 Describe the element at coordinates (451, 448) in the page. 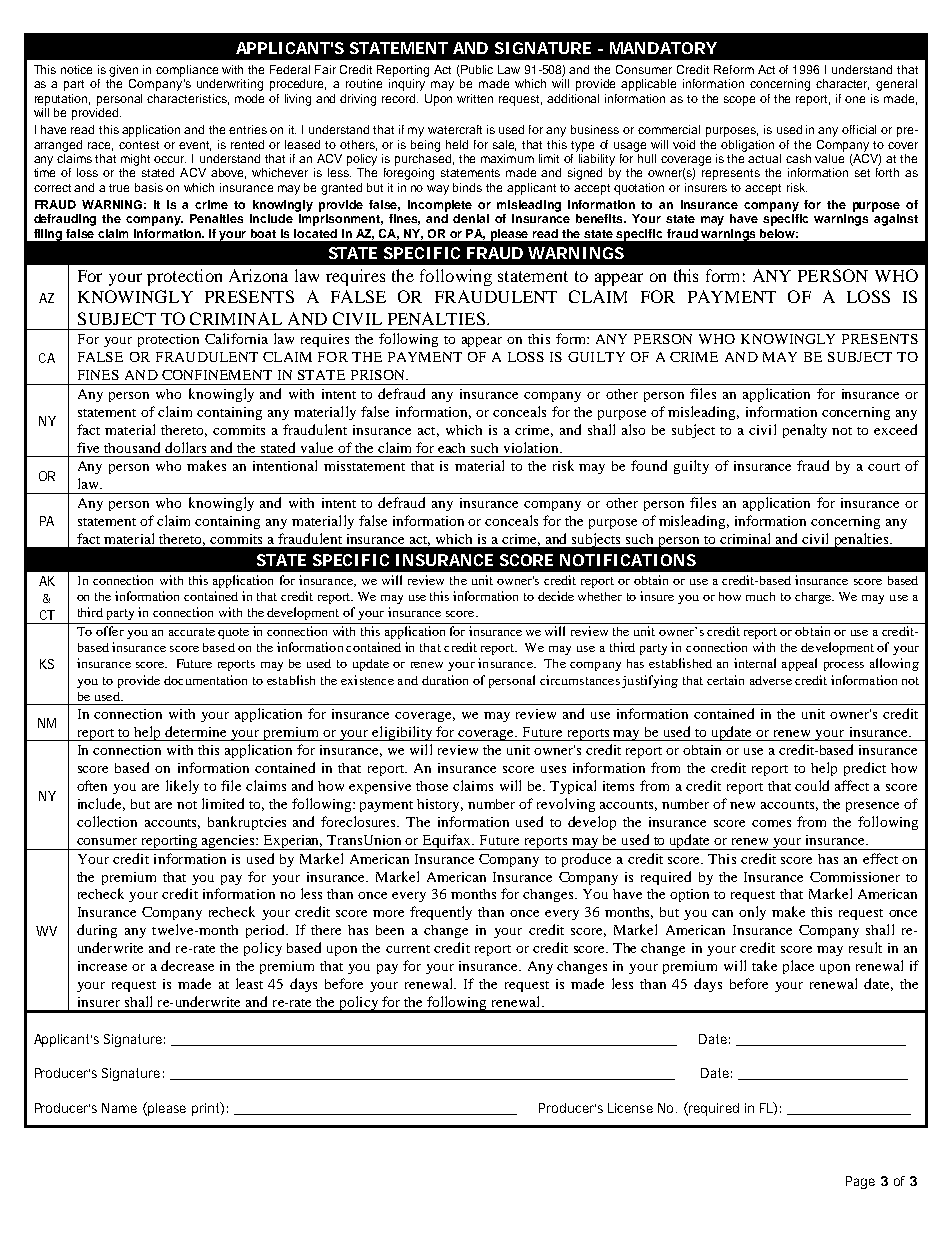

I see `each` at that location.
